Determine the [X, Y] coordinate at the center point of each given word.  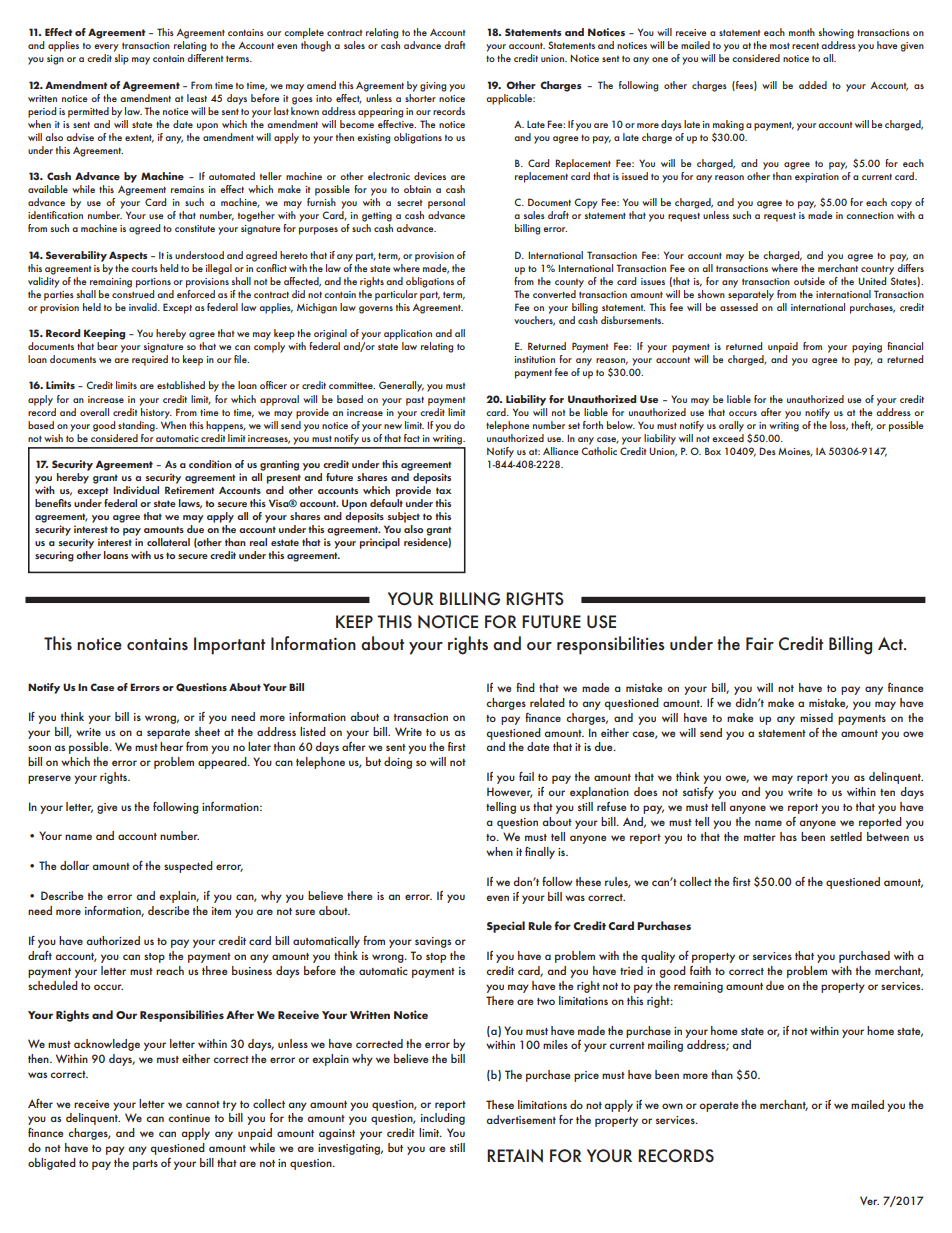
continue [189, 1118]
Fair [760, 643]
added [813, 85]
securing [54, 556]
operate [718, 1107]
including [443, 1119]
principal [380, 543]
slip [122, 59]
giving [433, 87]
